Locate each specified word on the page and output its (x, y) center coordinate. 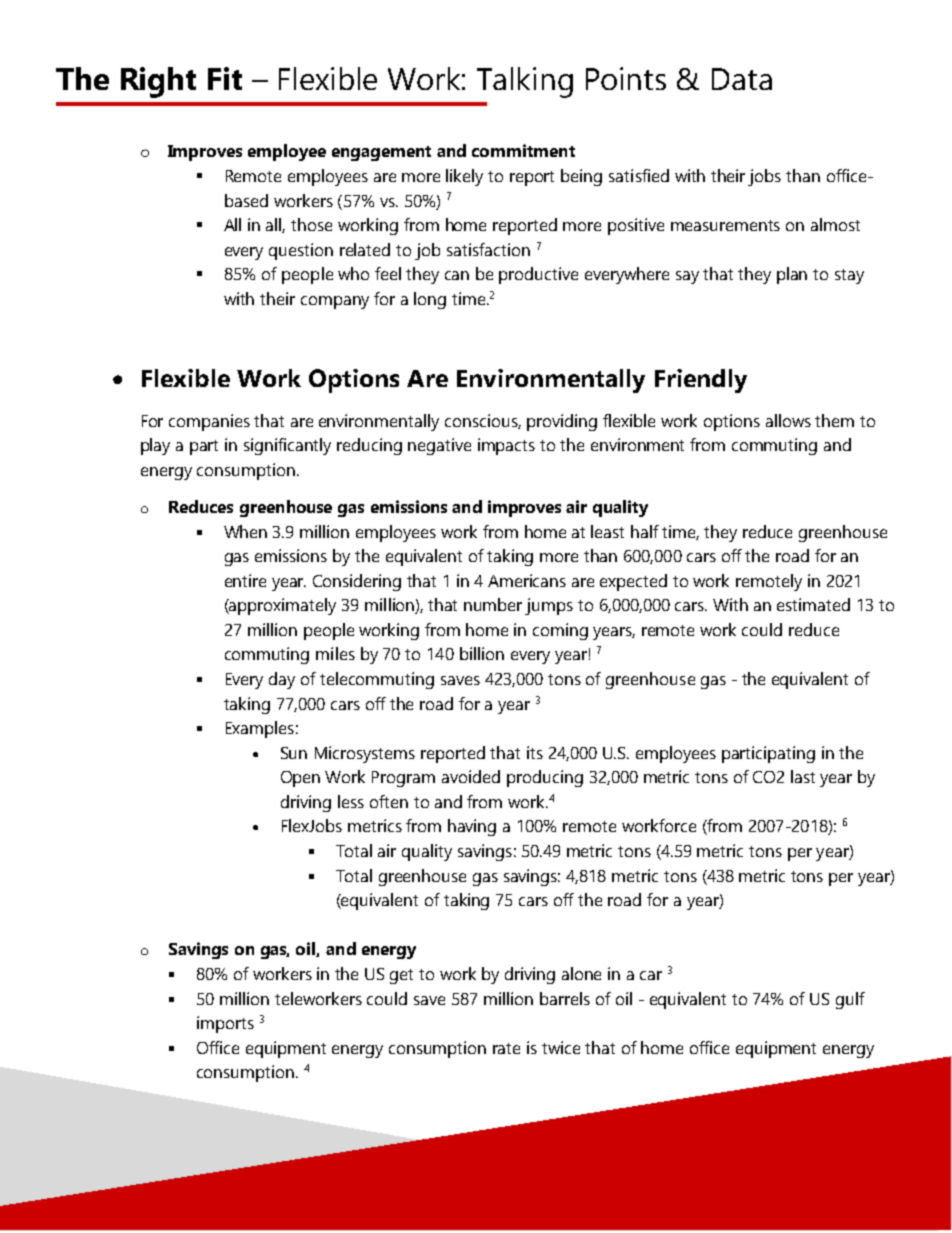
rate (506, 1048)
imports (225, 1024)
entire (245, 580)
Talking (525, 82)
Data (742, 79)
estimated (813, 604)
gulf (850, 1000)
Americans (527, 580)
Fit (225, 78)
